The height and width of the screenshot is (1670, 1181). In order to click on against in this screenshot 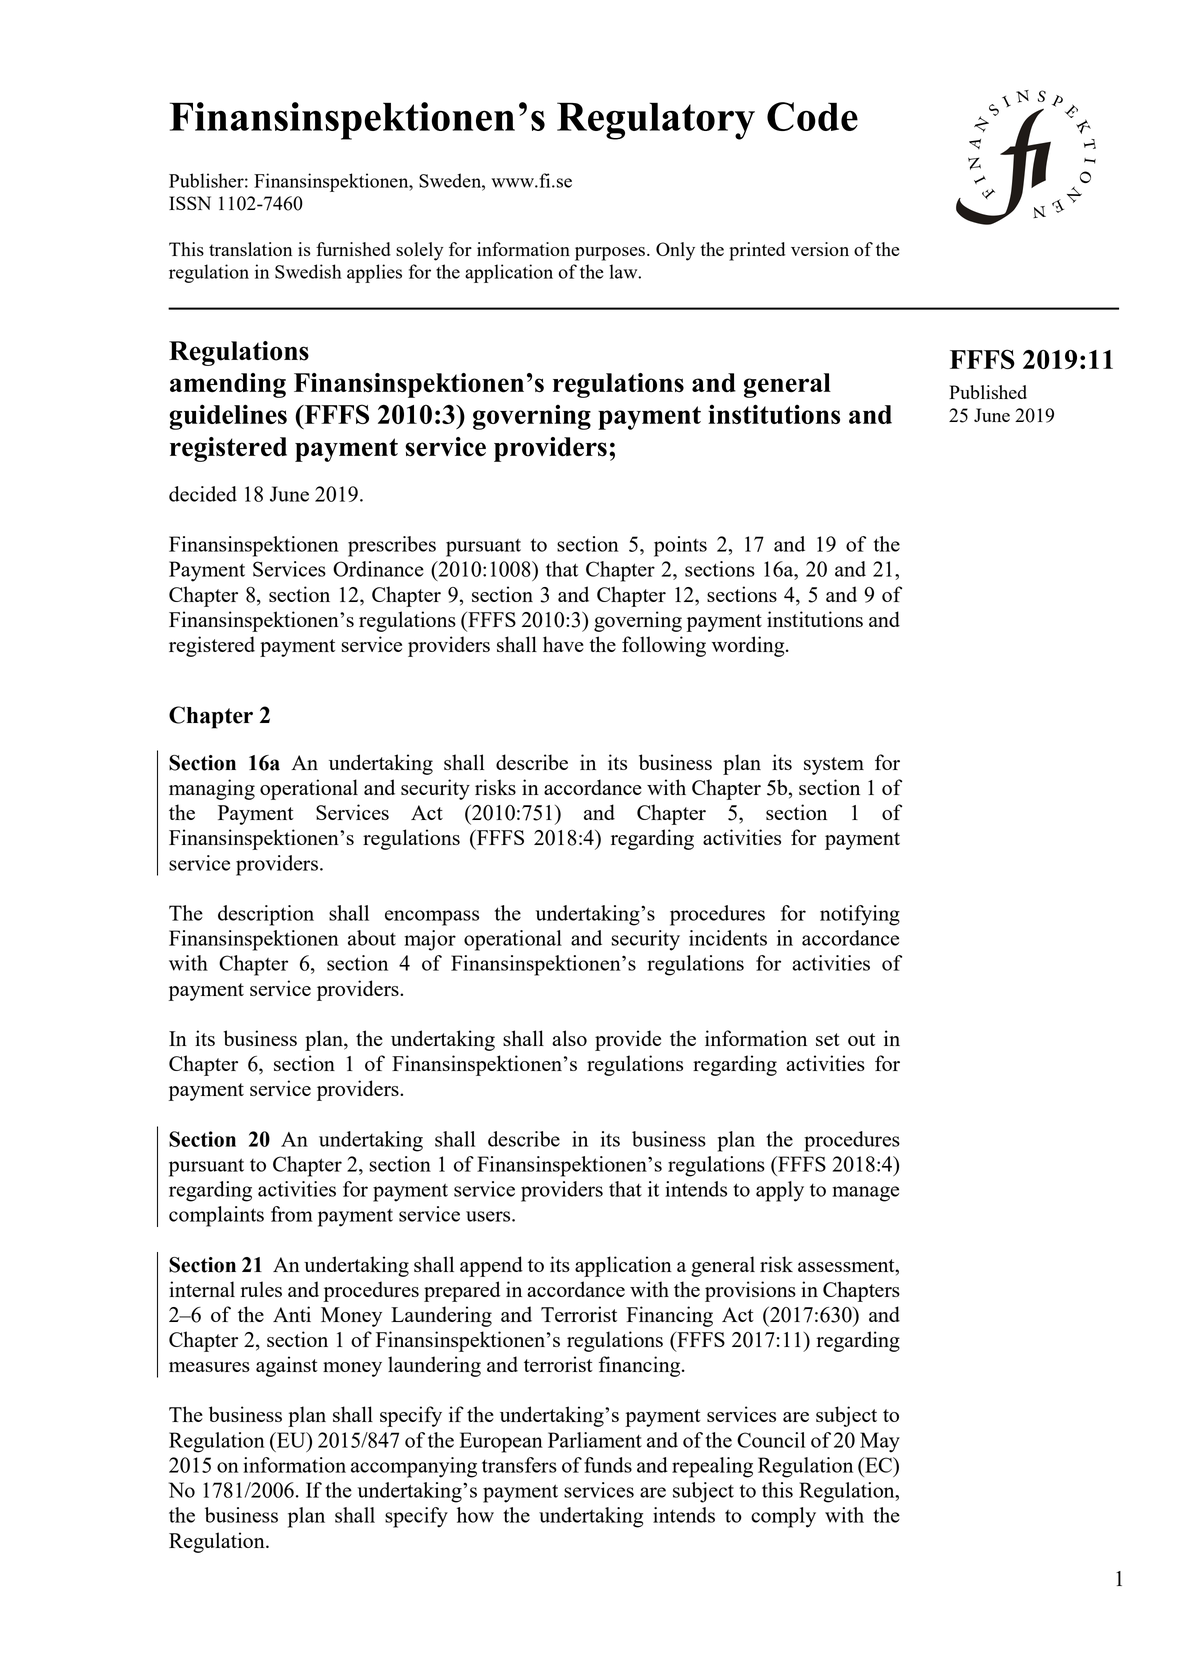, I will do `click(287, 1366)`.
